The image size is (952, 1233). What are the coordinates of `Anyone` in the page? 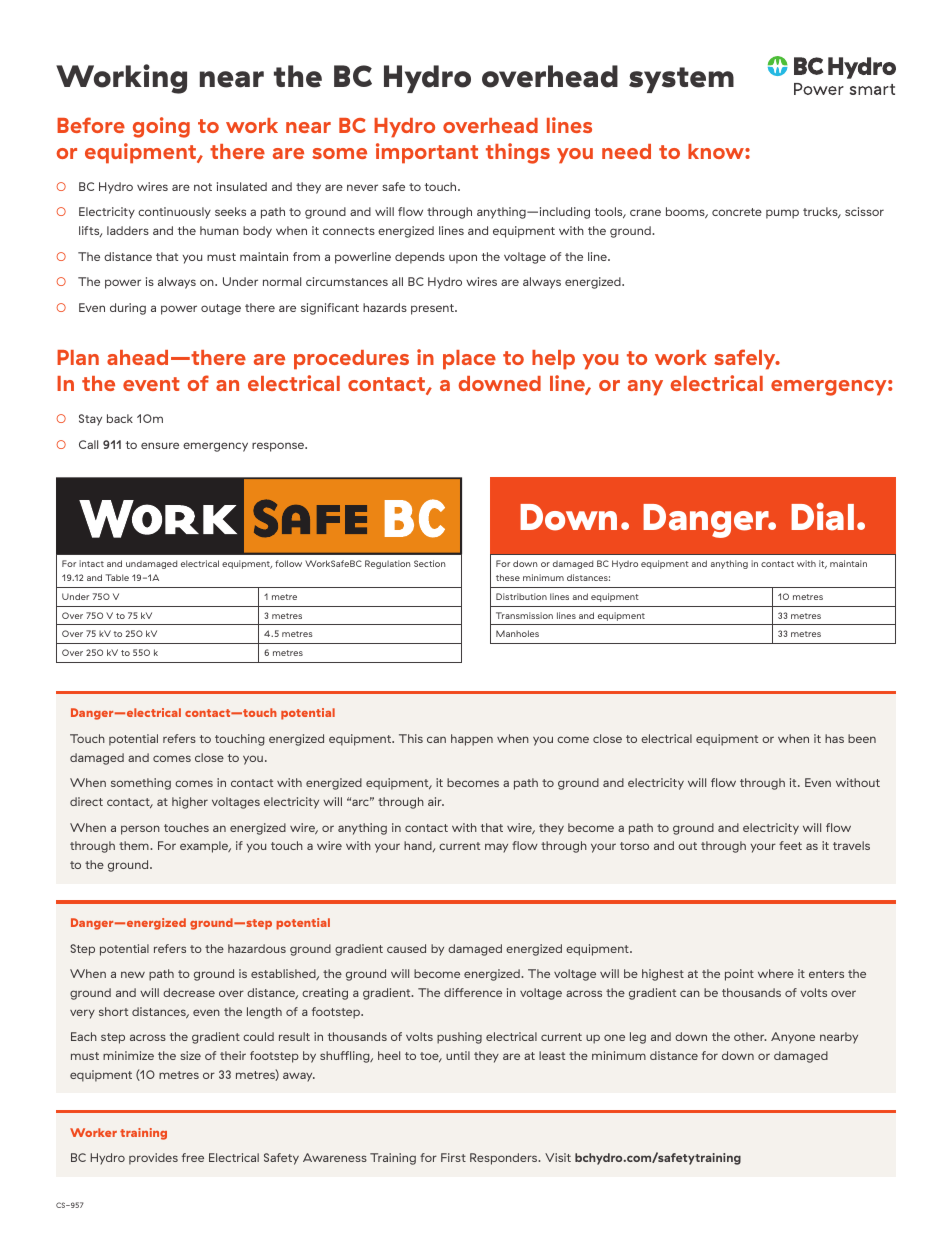 It's located at (793, 1038).
